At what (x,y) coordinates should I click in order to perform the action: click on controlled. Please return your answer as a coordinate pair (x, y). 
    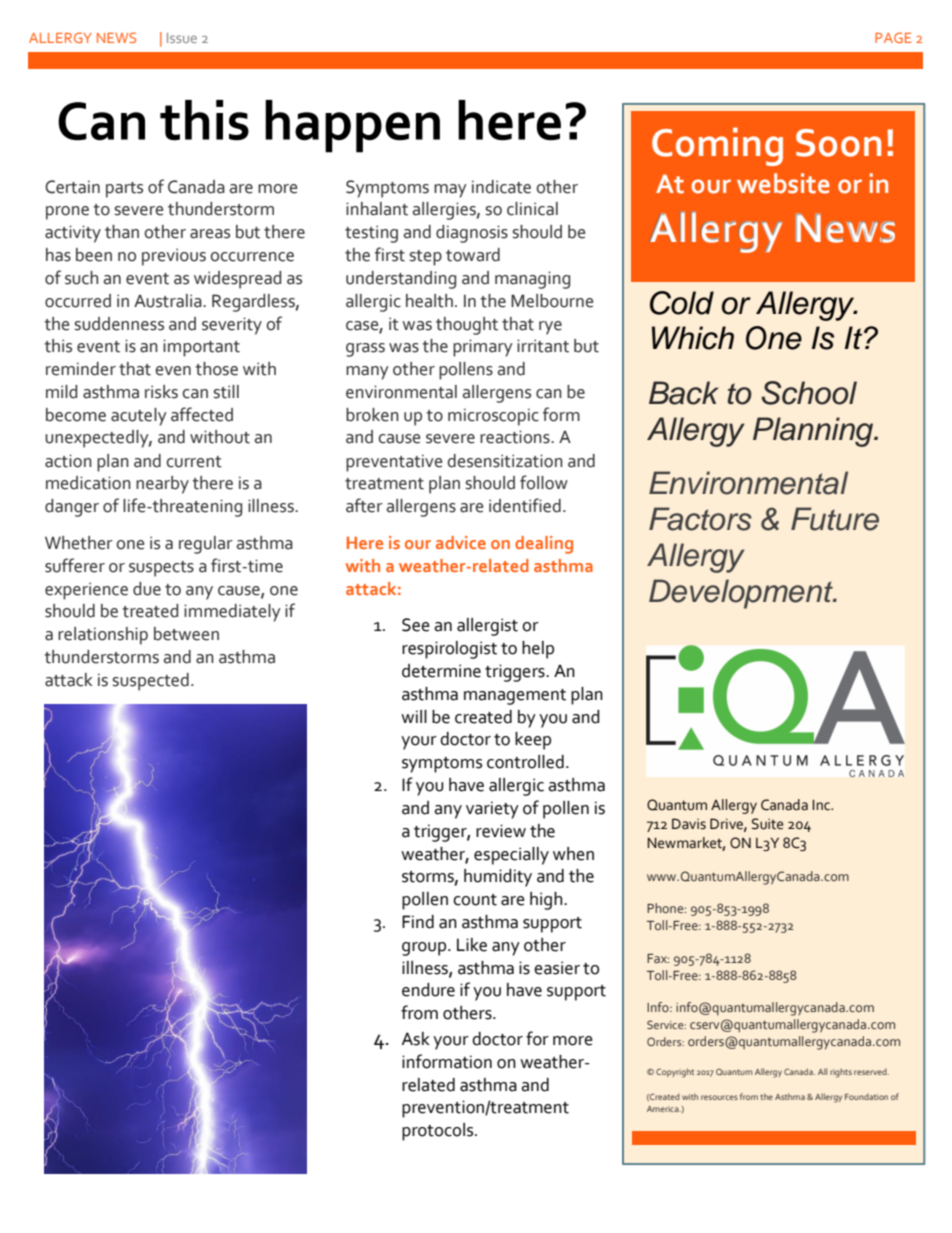
    Looking at the image, I should click on (525, 762).
